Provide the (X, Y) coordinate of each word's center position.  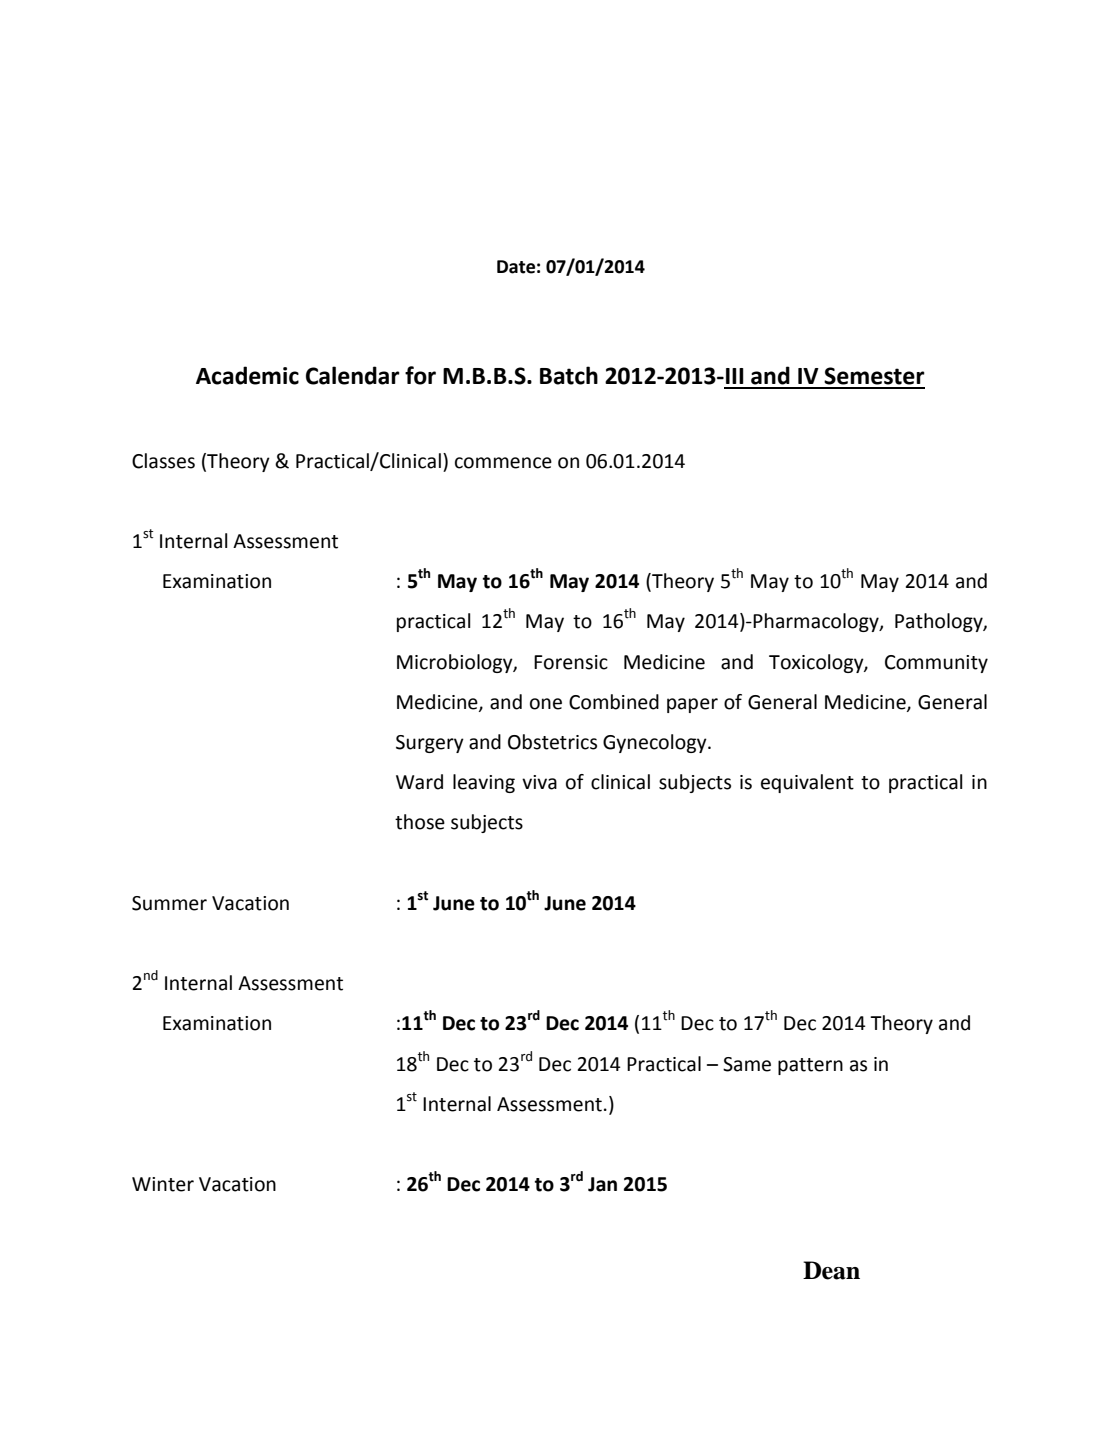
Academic (247, 375)
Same (747, 1064)
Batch (569, 375)
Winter (163, 1184)
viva (539, 782)
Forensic (571, 662)
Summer (169, 903)
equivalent (807, 783)
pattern (810, 1066)
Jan (602, 1184)
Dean (831, 1270)
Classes (163, 461)
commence (503, 463)
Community (936, 664)
